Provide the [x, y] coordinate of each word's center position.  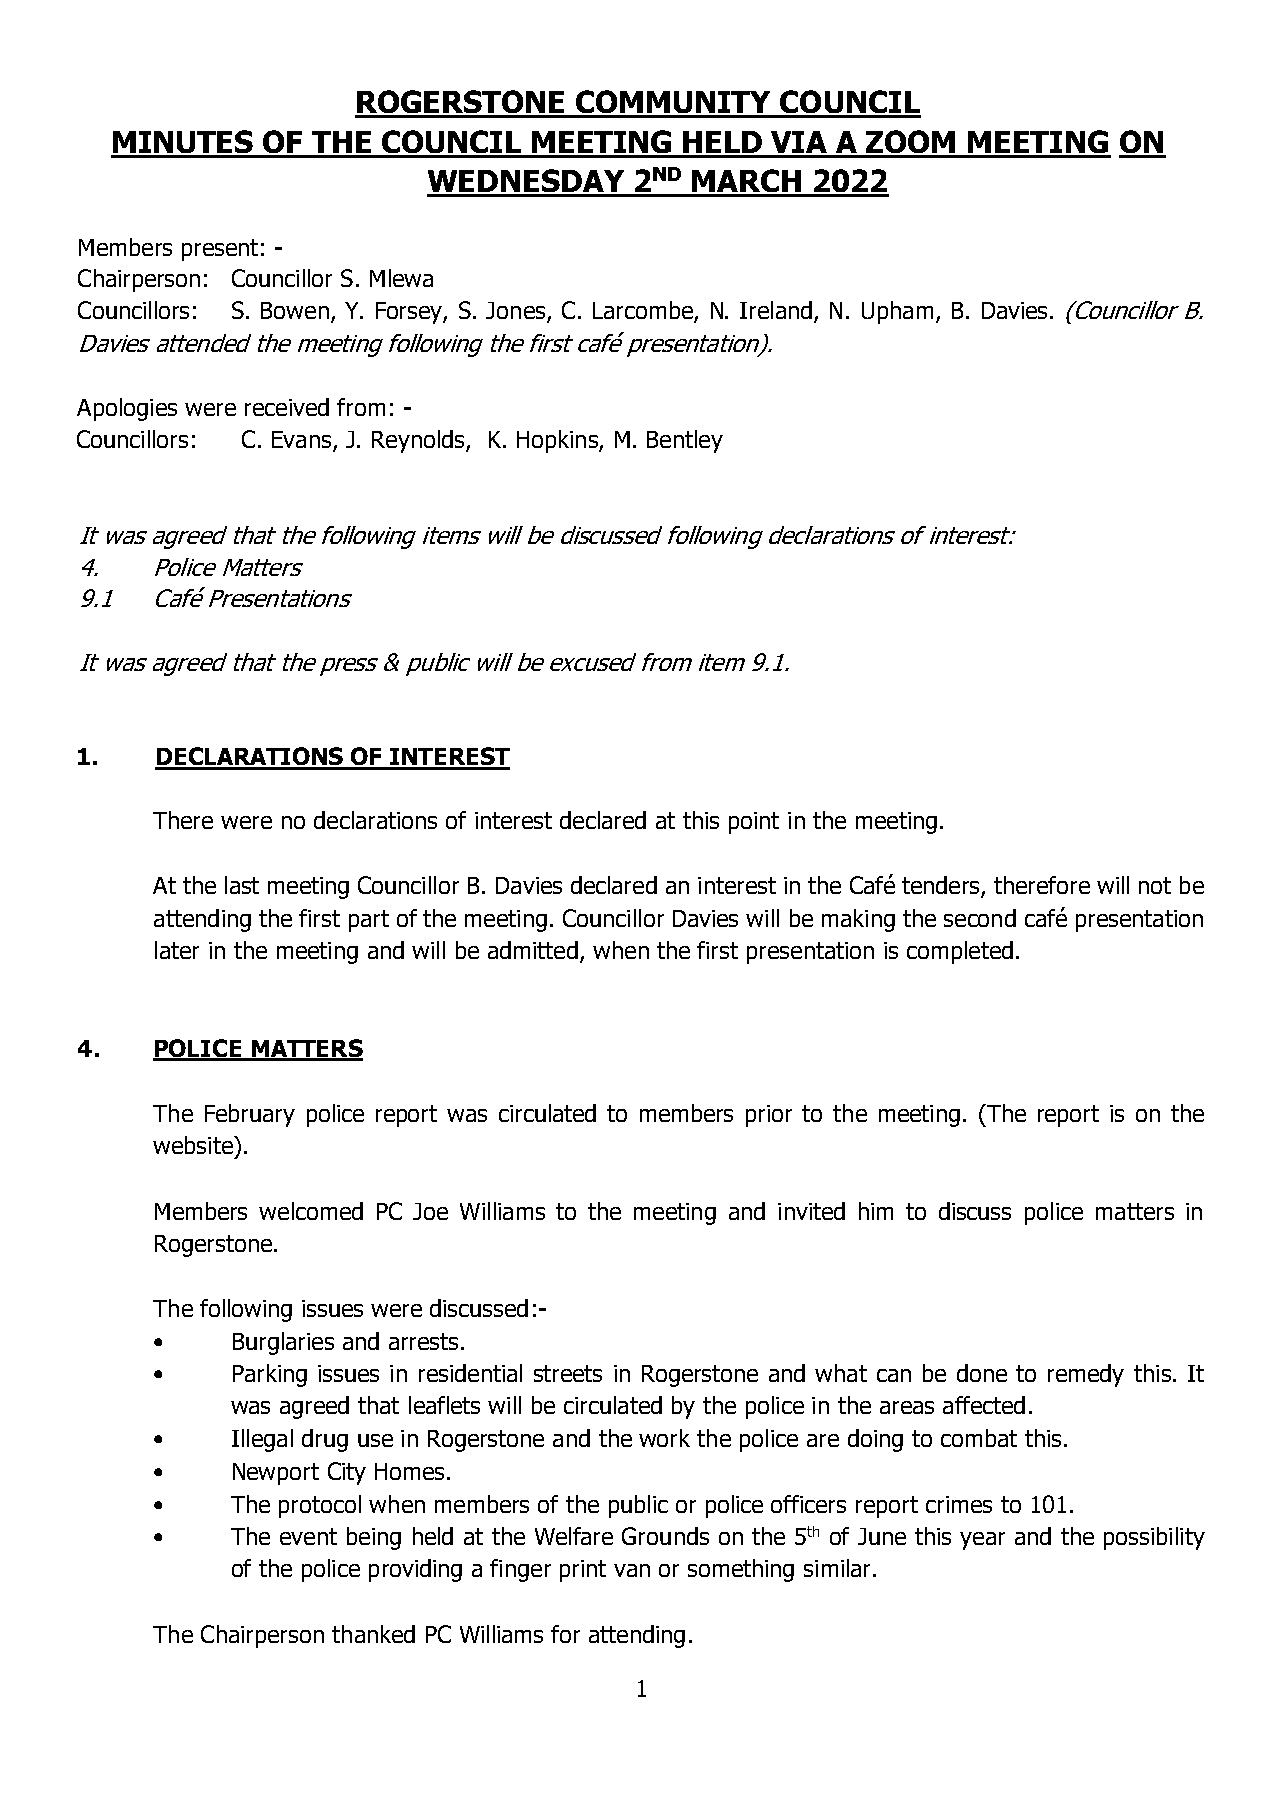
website [194, 1145]
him [876, 1211]
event [308, 1536]
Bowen [295, 310]
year [982, 1541]
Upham [897, 312]
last [242, 885]
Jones [517, 312]
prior [769, 1116]
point [754, 823]
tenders [942, 886]
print [583, 1571]
